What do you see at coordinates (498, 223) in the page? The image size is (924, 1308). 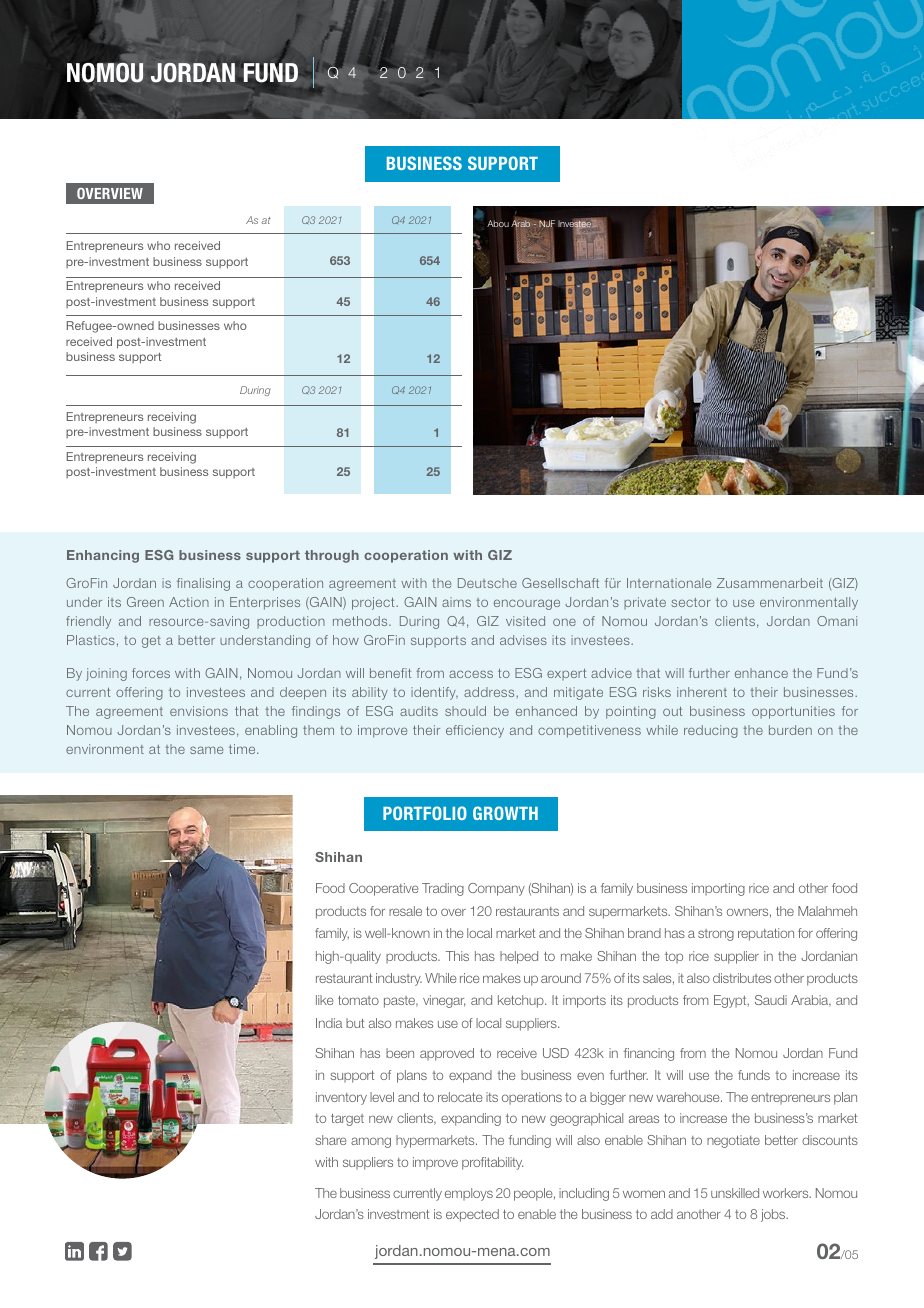 I see `Abou` at bounding box center [498, 223].
